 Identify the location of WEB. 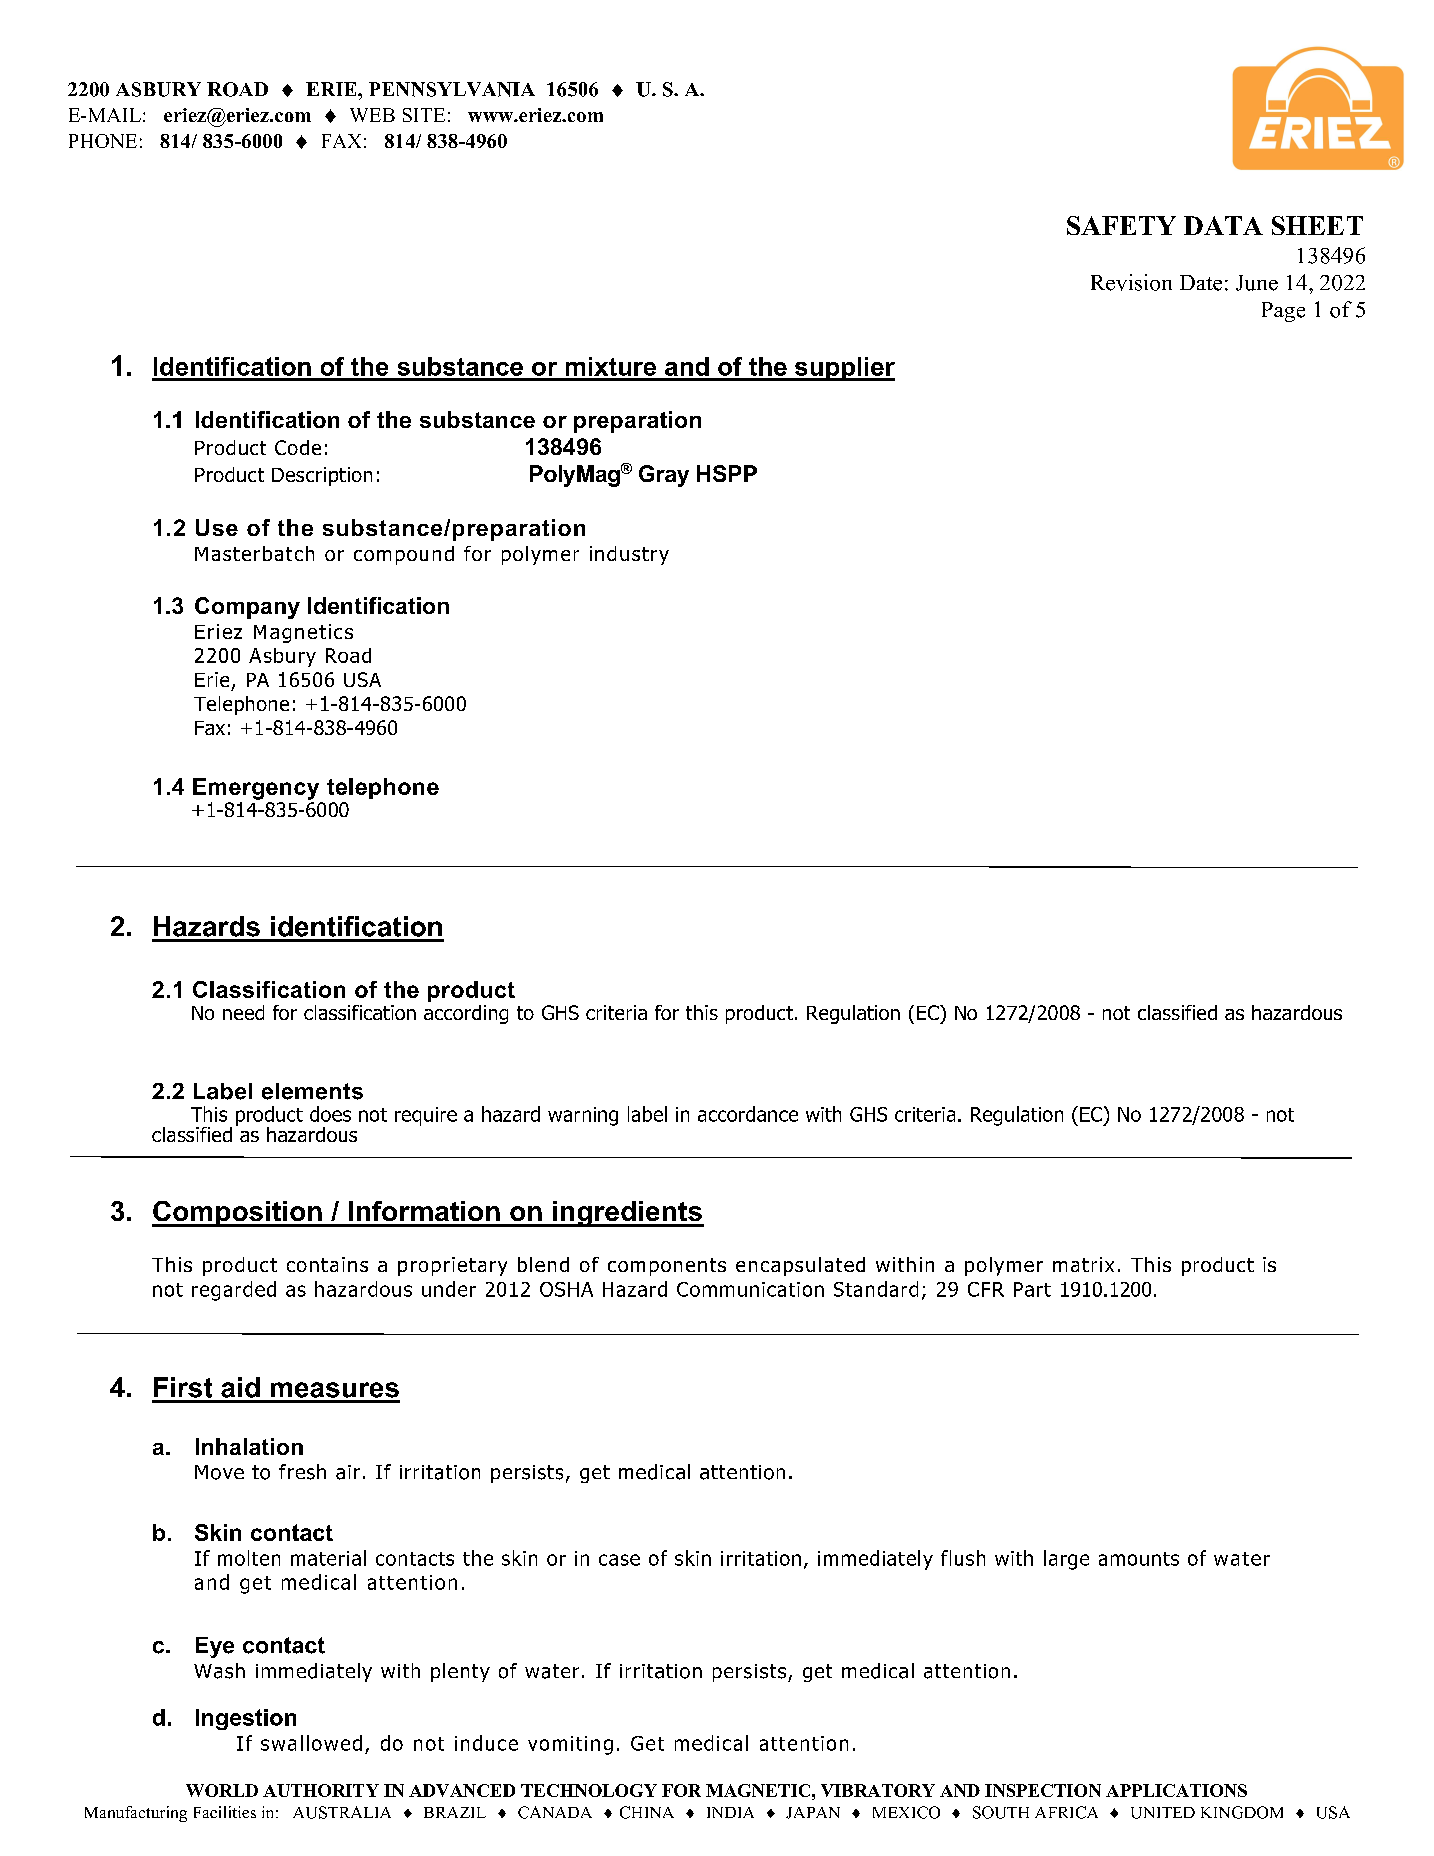
(372, 115).
